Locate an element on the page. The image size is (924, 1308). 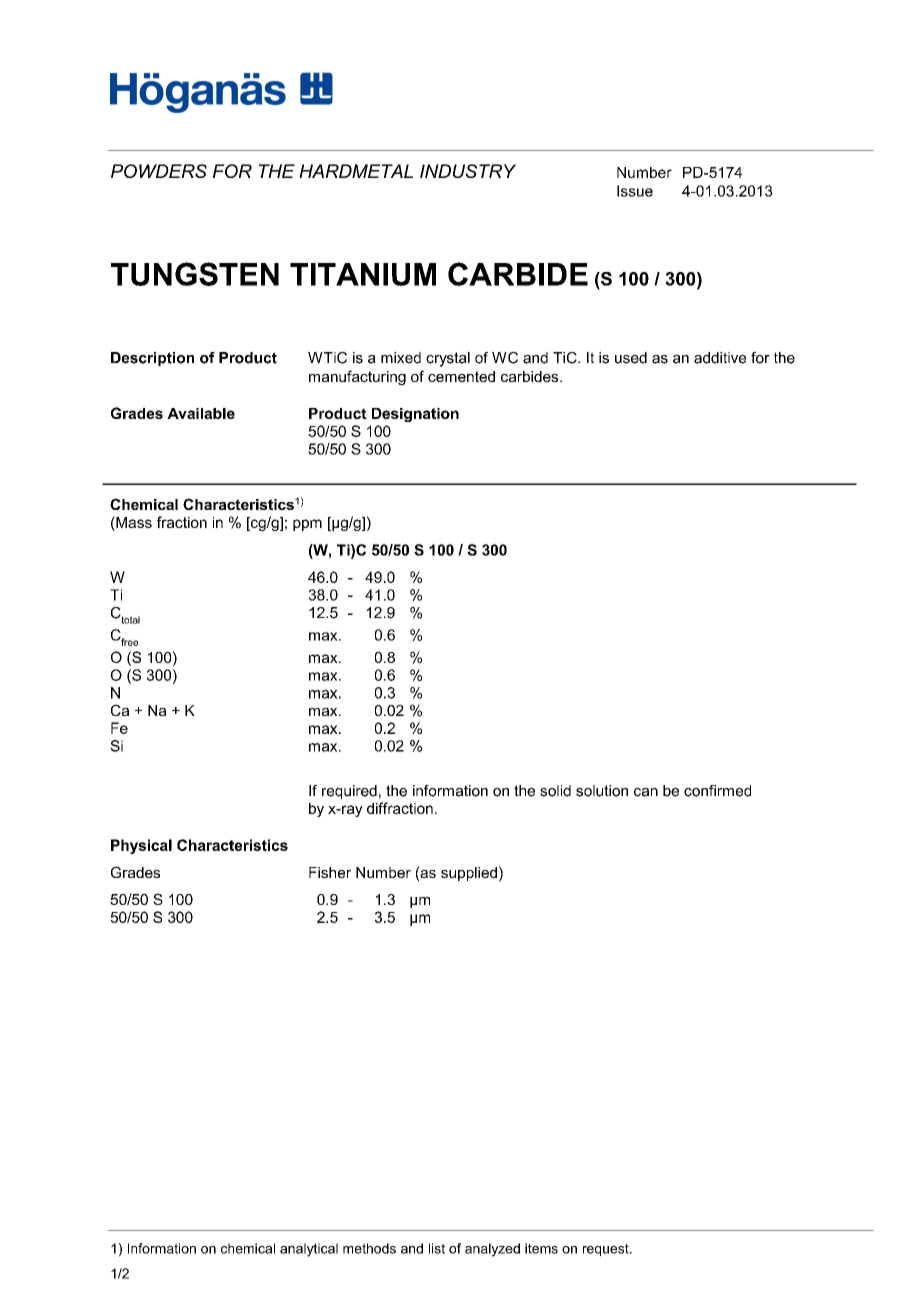
can is located at coordinates (646, 792).
